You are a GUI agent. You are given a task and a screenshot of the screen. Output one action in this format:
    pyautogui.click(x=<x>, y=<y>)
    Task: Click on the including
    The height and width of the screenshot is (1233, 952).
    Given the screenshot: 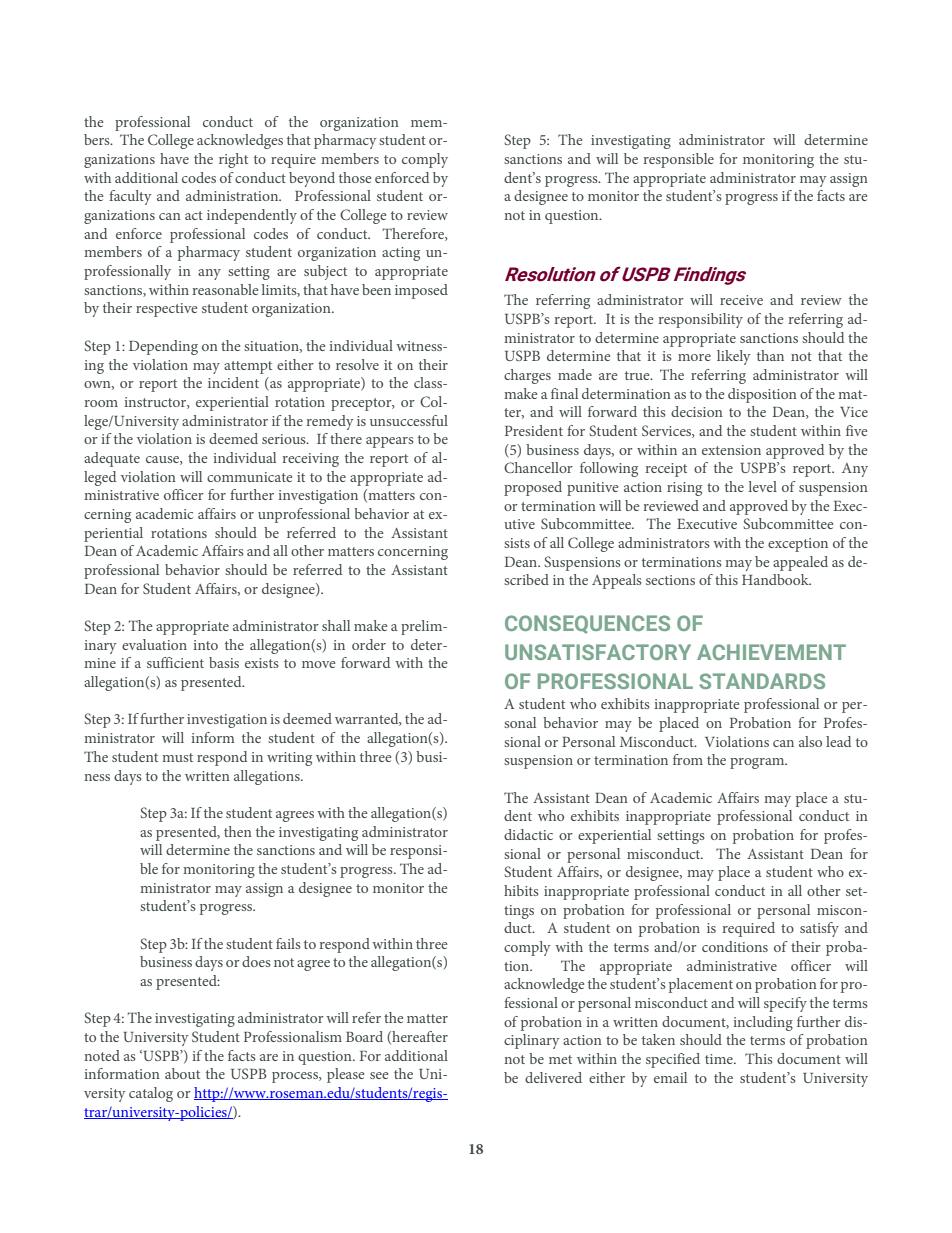 What is the action you would take?
    pyautogui.click(x=763, y=1023)
